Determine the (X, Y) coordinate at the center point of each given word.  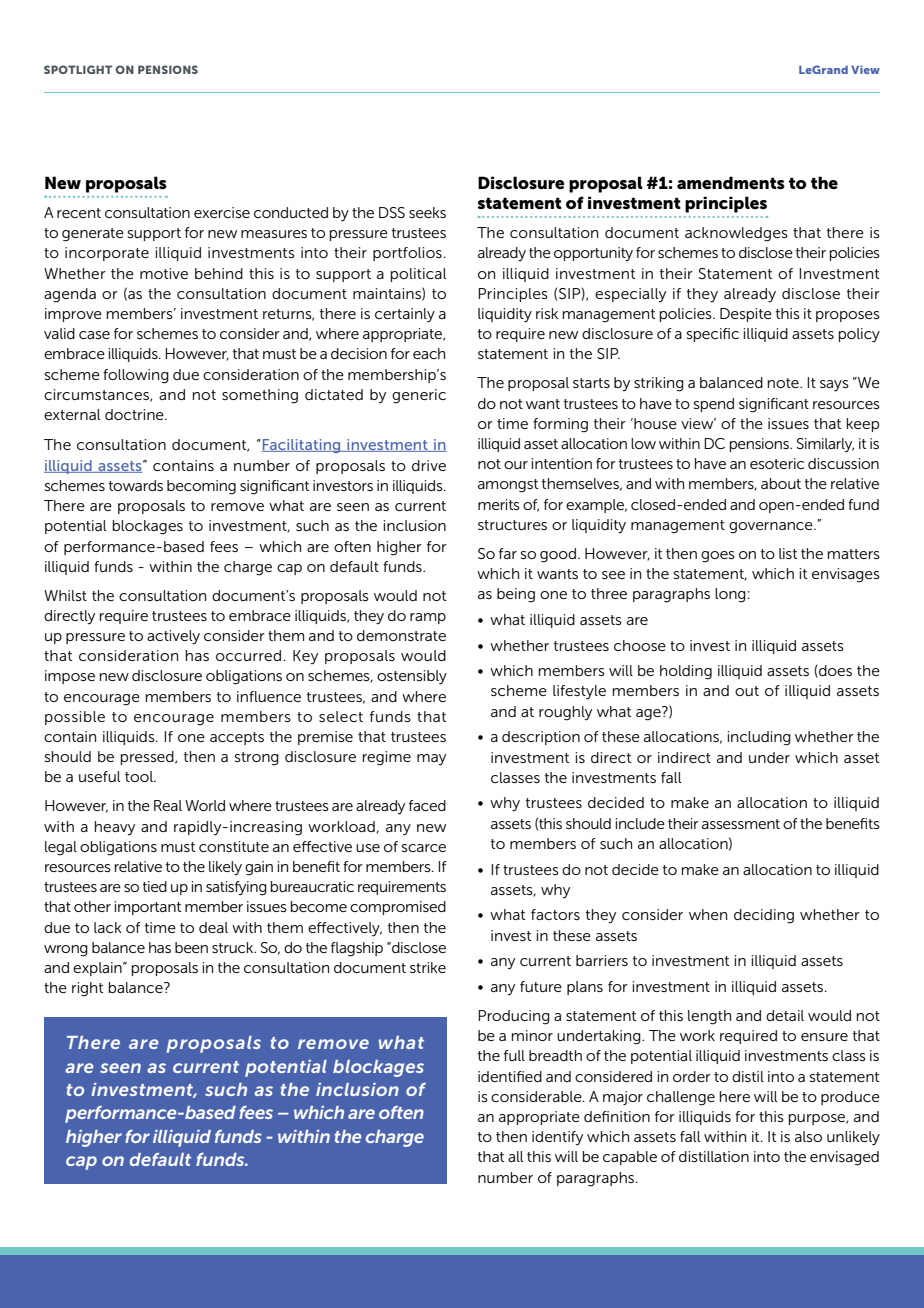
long (730, 595)
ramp (428, 618)
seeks (427, 212)
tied (155, 886)
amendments (731, 183)
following (136, 376)
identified (510, 1076)
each (429, 353)
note (784, 383)
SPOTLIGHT (78, 69)
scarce (424, 848)
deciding (764, 916)
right (87, 989)
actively (173, 637)
